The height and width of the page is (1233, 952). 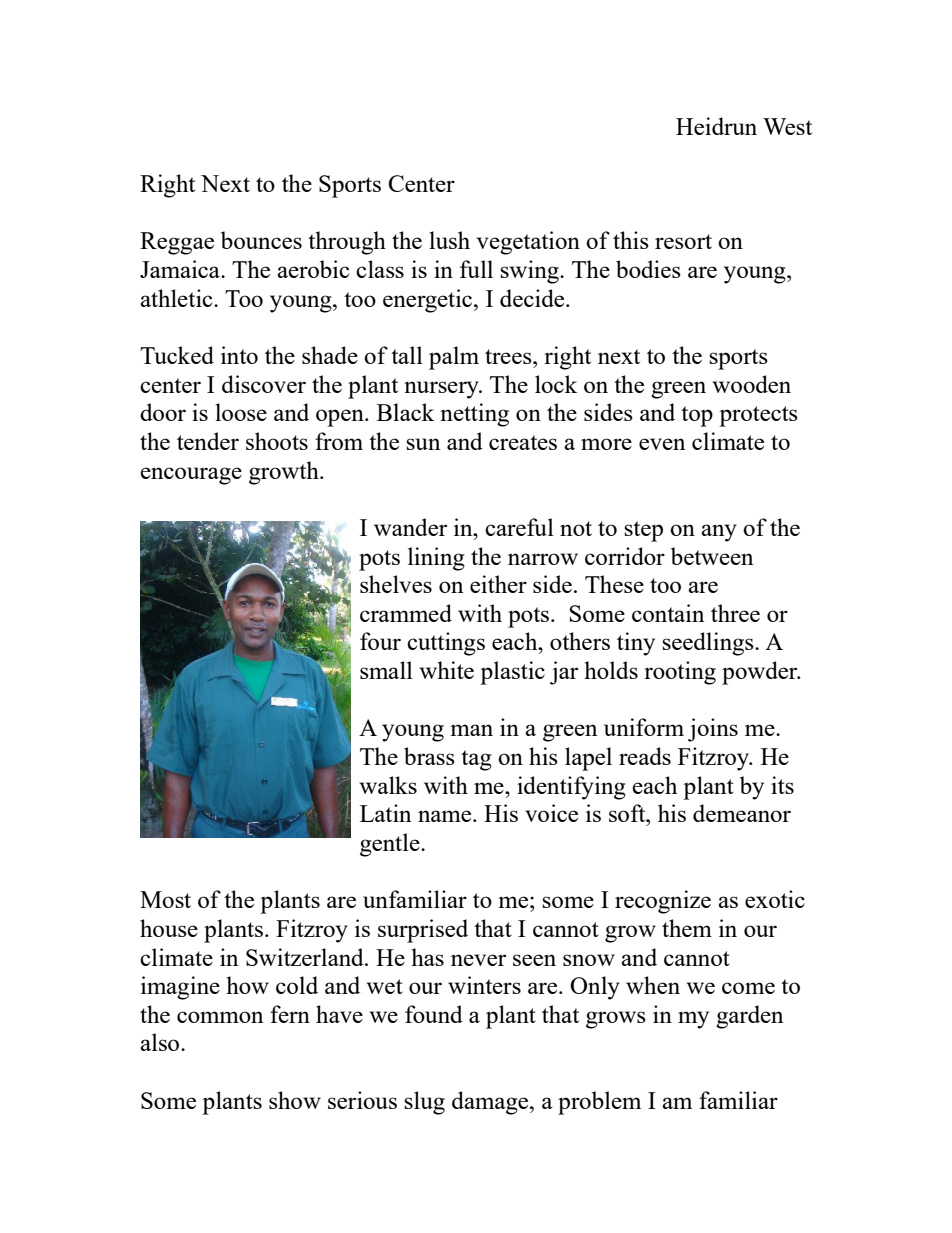 What do you see at coordinates (498, 584) in the page?
I see `either` at bounding box center [498, 584].
